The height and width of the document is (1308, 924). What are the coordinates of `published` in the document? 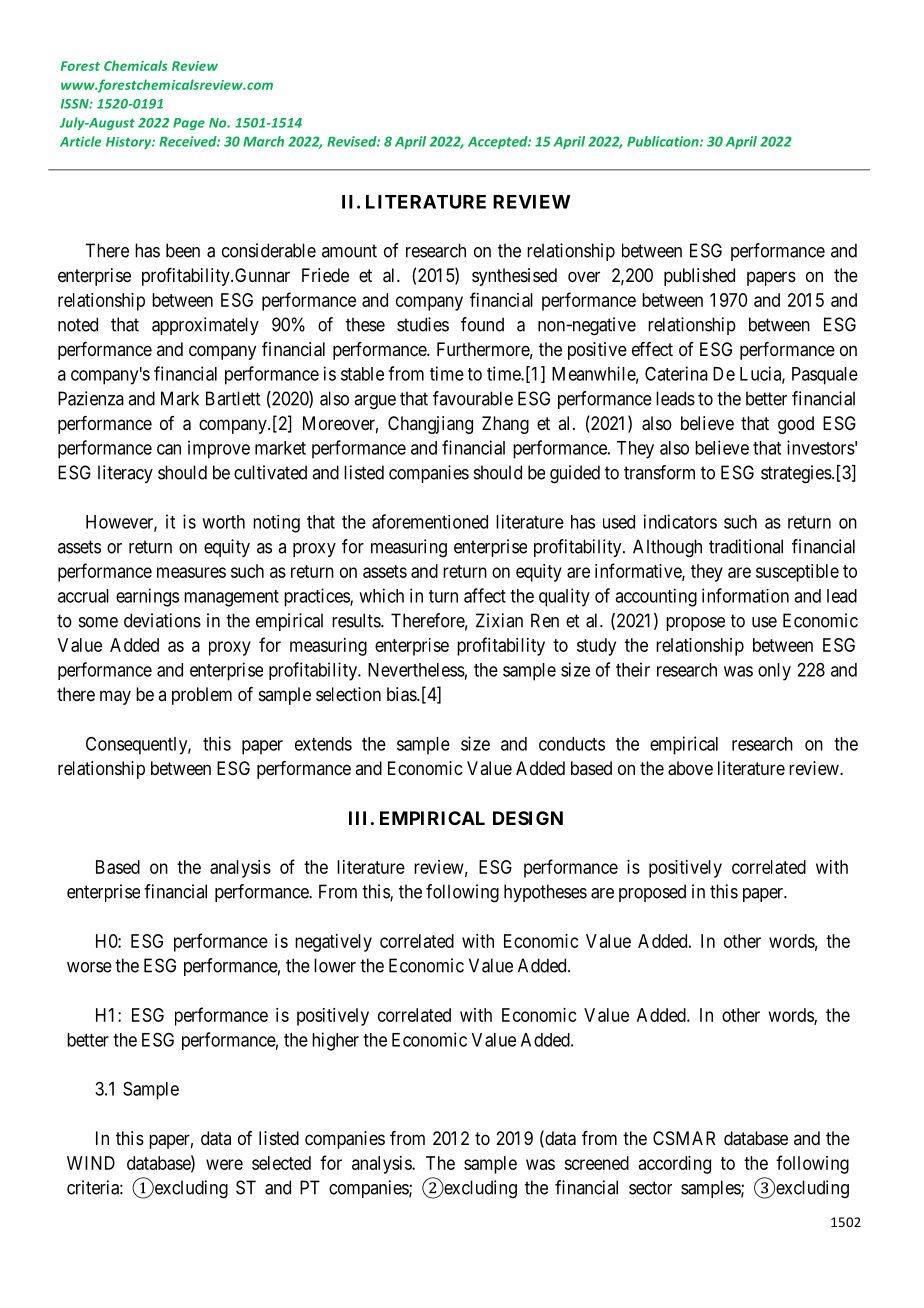 It's located at (699, 277).
